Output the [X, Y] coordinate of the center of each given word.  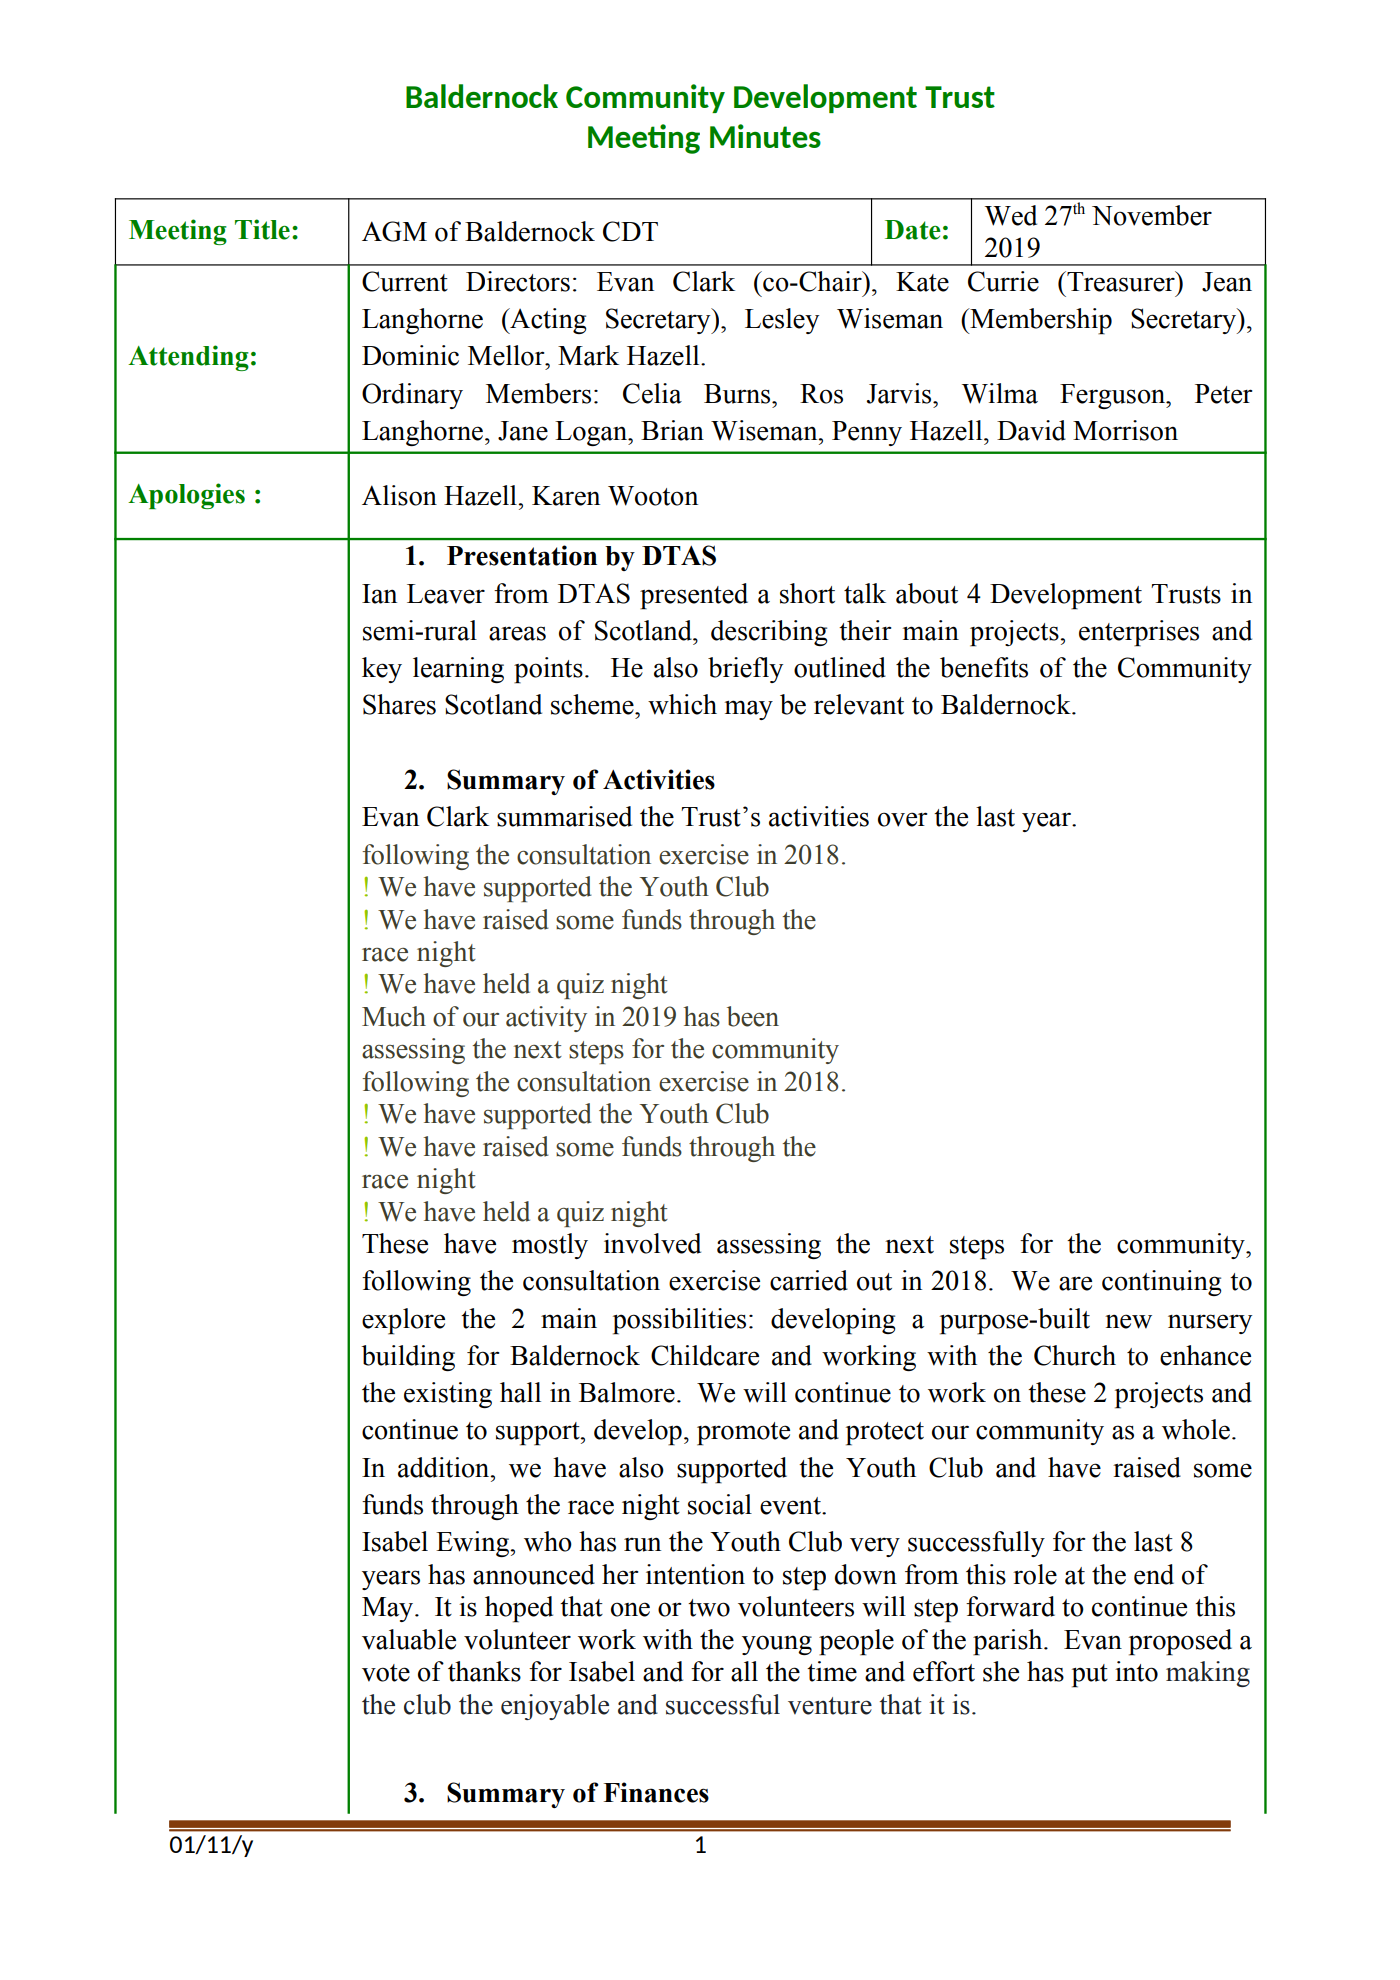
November [1152, 215]
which [682, 704]
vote [386, 1673]
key [382, 670]
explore [403, 1321]
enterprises [1139, 633]
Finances [656, 1792]
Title [262, 229]
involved [652, 1243]
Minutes [765, 136]
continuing [1161, 1283]
